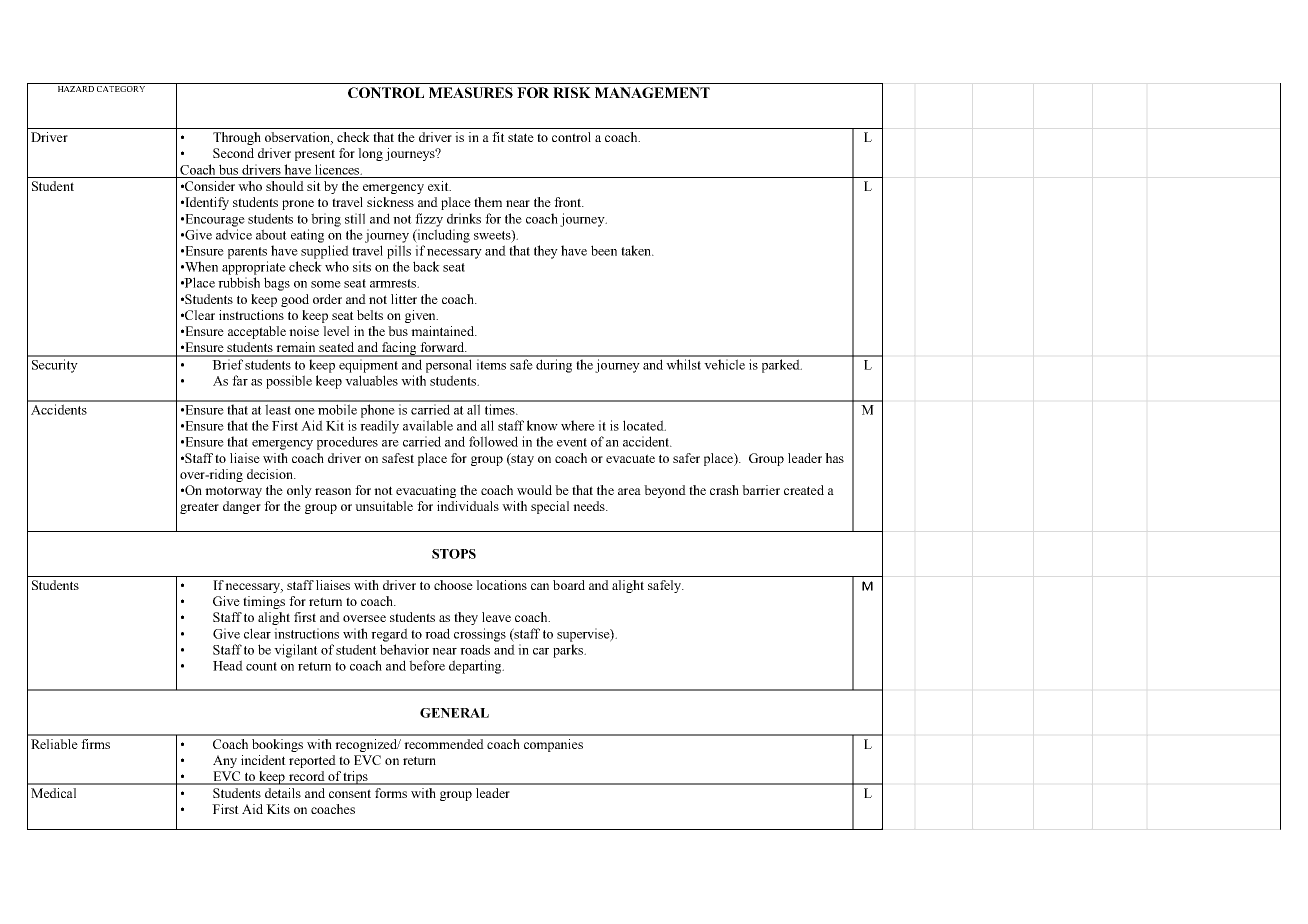 This screenshot has width=1308, height=924. Describe the element at coordinates (233, 492) in the screenshot. I see `motorway` at that location.
